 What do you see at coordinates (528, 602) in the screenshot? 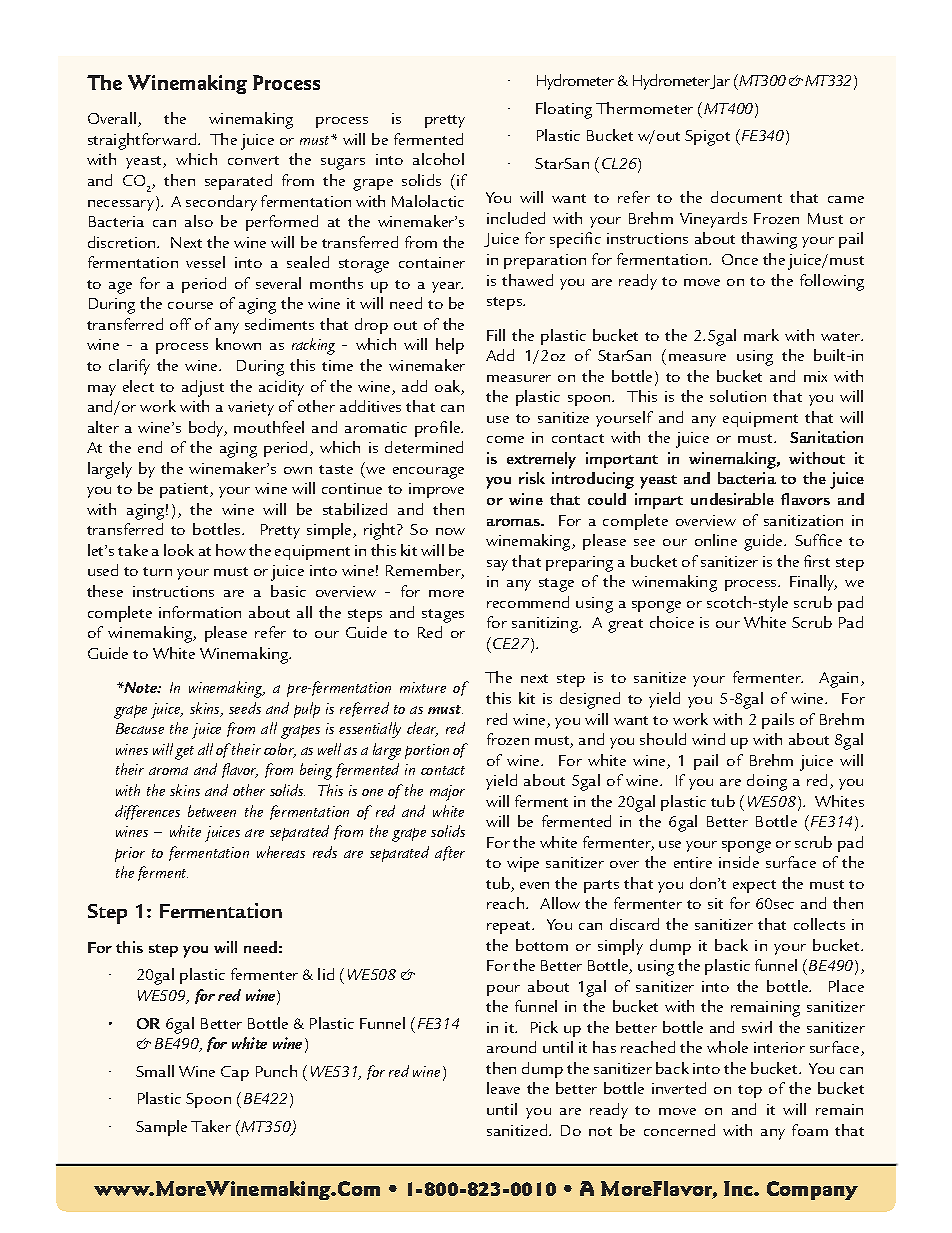
I see `recommend` at bounding box center [528, 602].
